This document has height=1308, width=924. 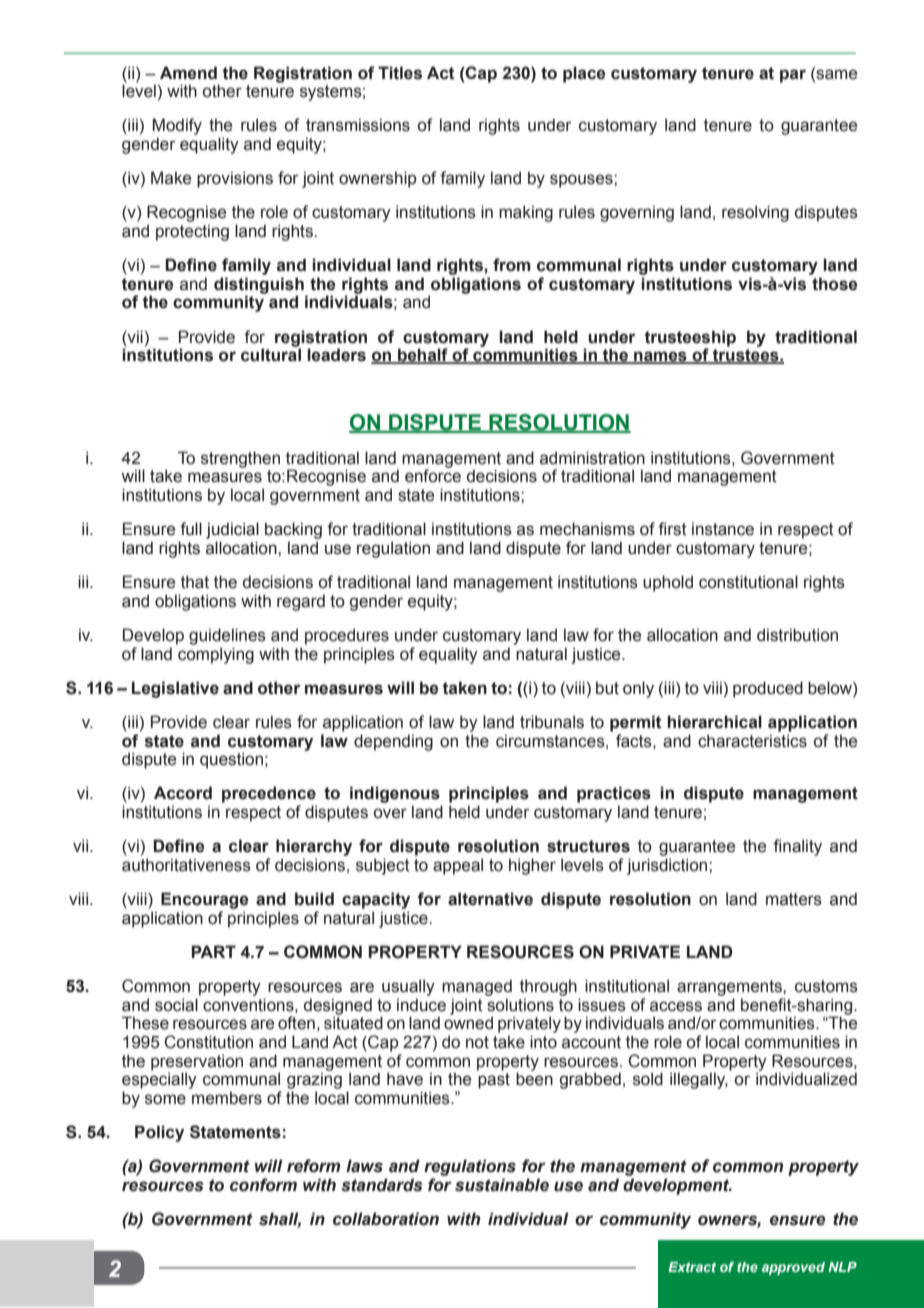 What do you see at coordinates (730, 988) in the document?
I see `arrangements` at bounding box center [730, 988].
